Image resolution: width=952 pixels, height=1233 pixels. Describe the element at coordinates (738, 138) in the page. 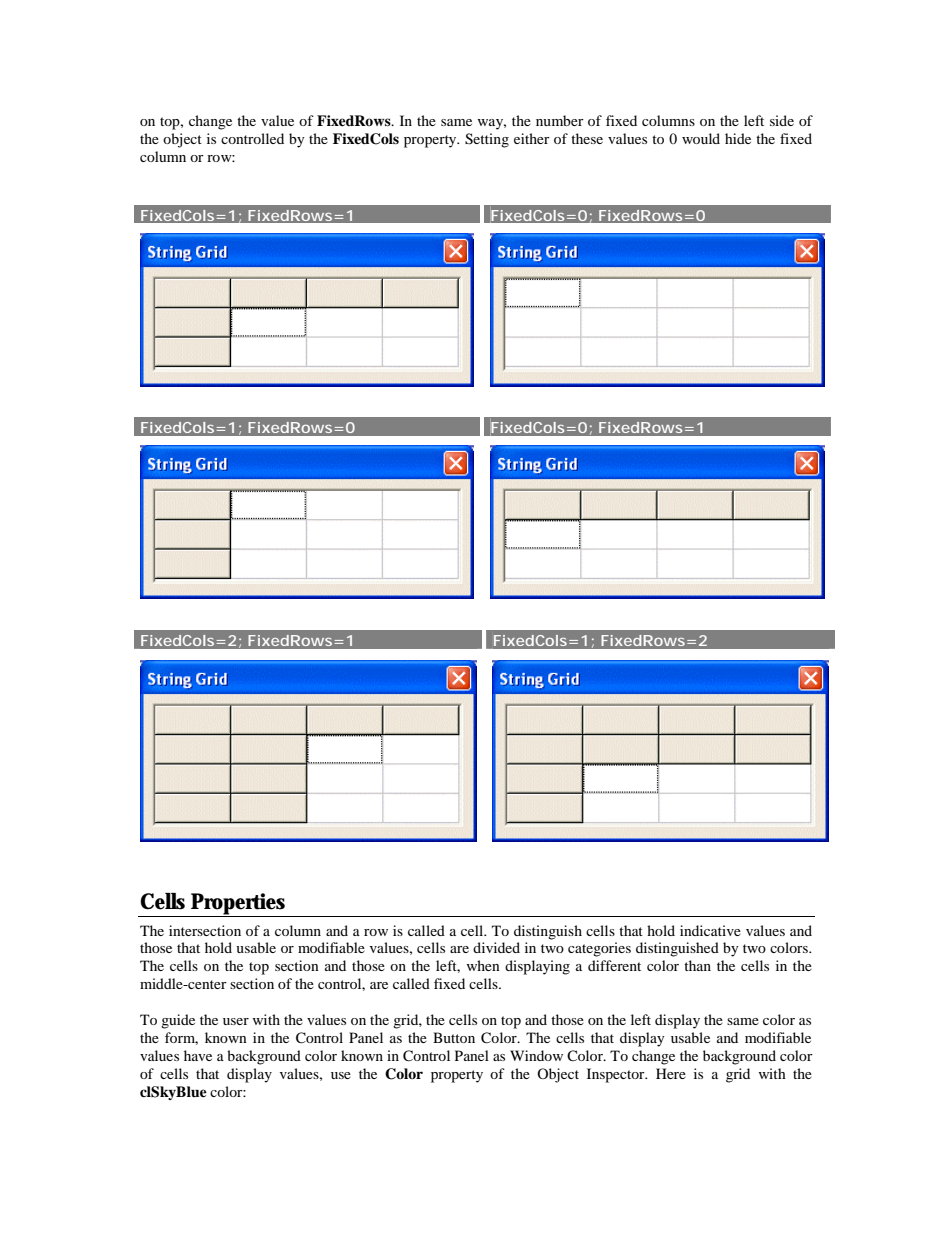

I see `hide` at that location.
